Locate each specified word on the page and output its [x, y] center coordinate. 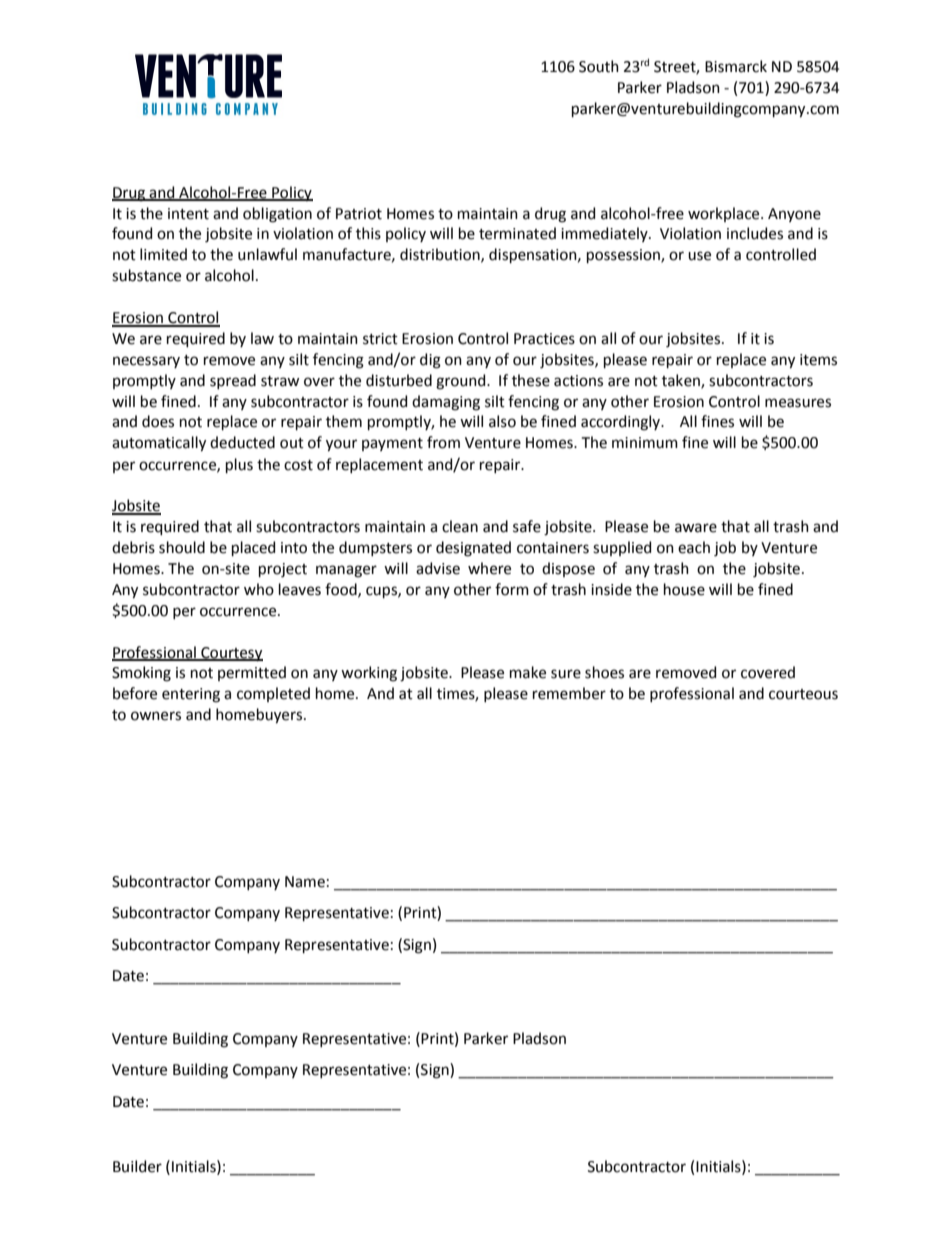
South [599, 66]
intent [188, 214]
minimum [645, 443]
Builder [137, 1166]
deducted [242, 442]
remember [569, 693]
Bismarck [736, 66]
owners [156, 716]
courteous [803, 694]
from [443, 442]
